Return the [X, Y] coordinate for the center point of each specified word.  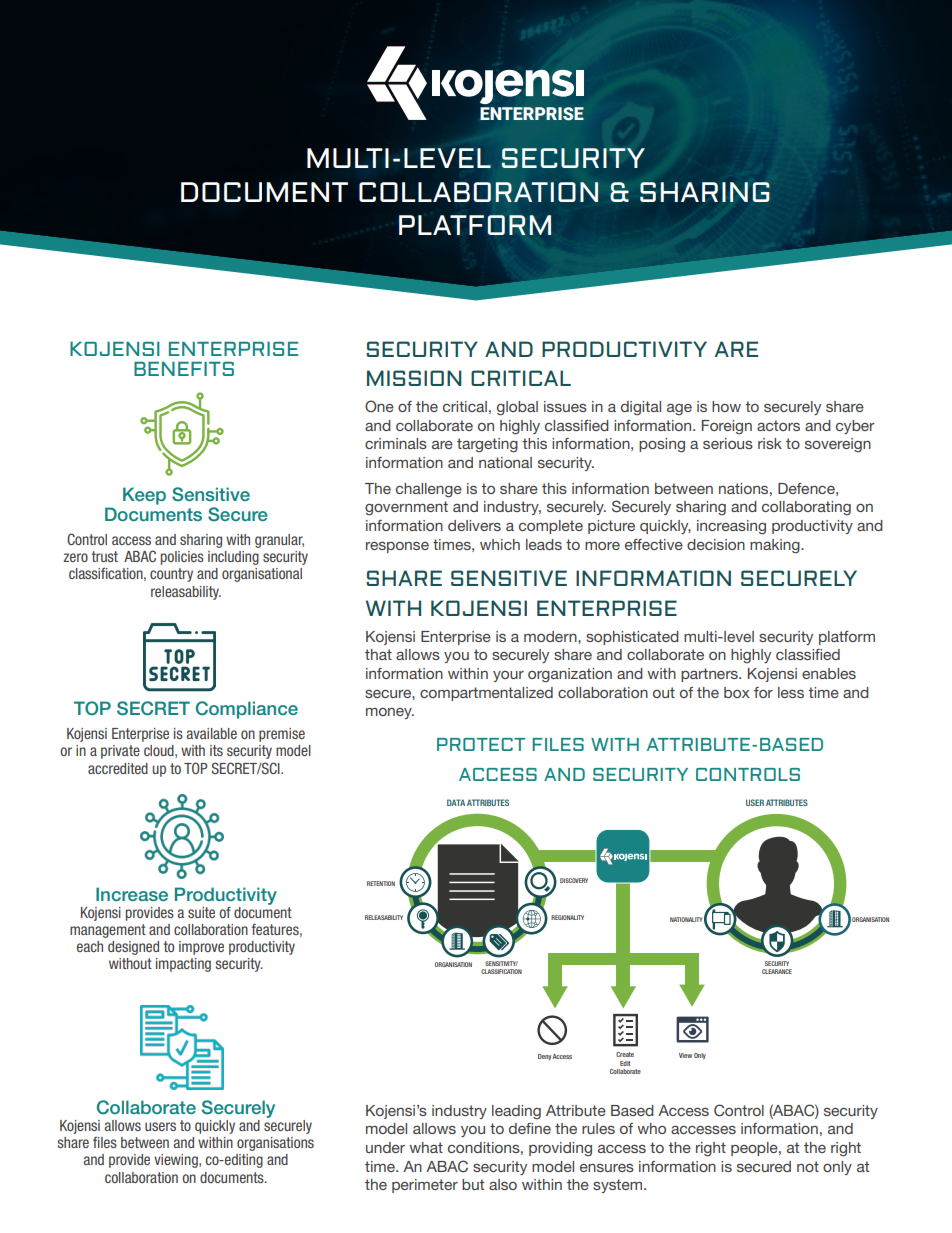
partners [710, 675]
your [508, 676]
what [426, 1147]
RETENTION [381, 883]
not [808, 1166]
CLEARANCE [777, 971]
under [385, 1147]
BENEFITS [184, 369]
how [726, 406]
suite [201, 912]
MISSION [414, 378]
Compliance [247, 710]
